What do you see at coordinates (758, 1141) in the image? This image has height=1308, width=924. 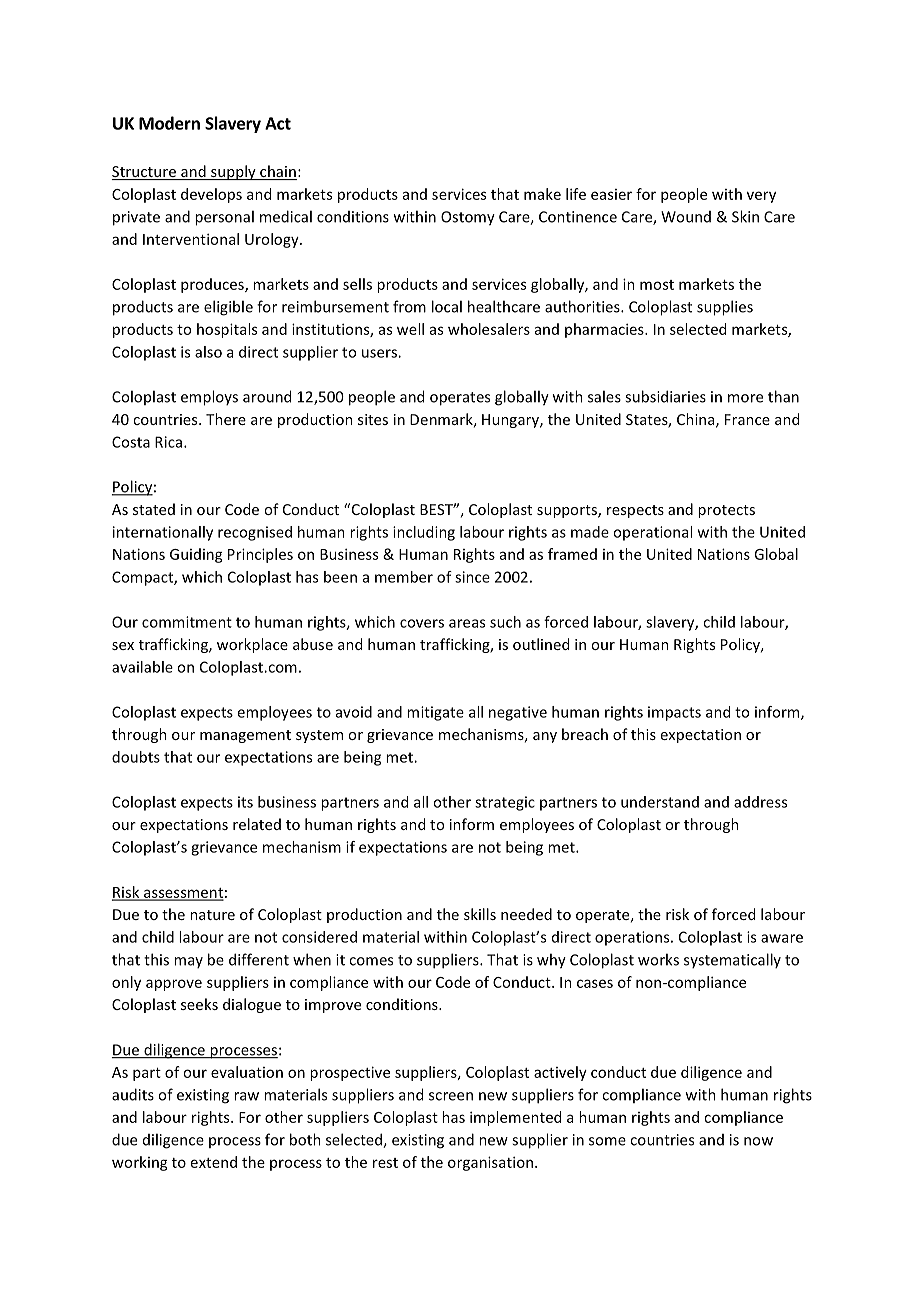 I see `now` at bounding box center [758, 1141].
